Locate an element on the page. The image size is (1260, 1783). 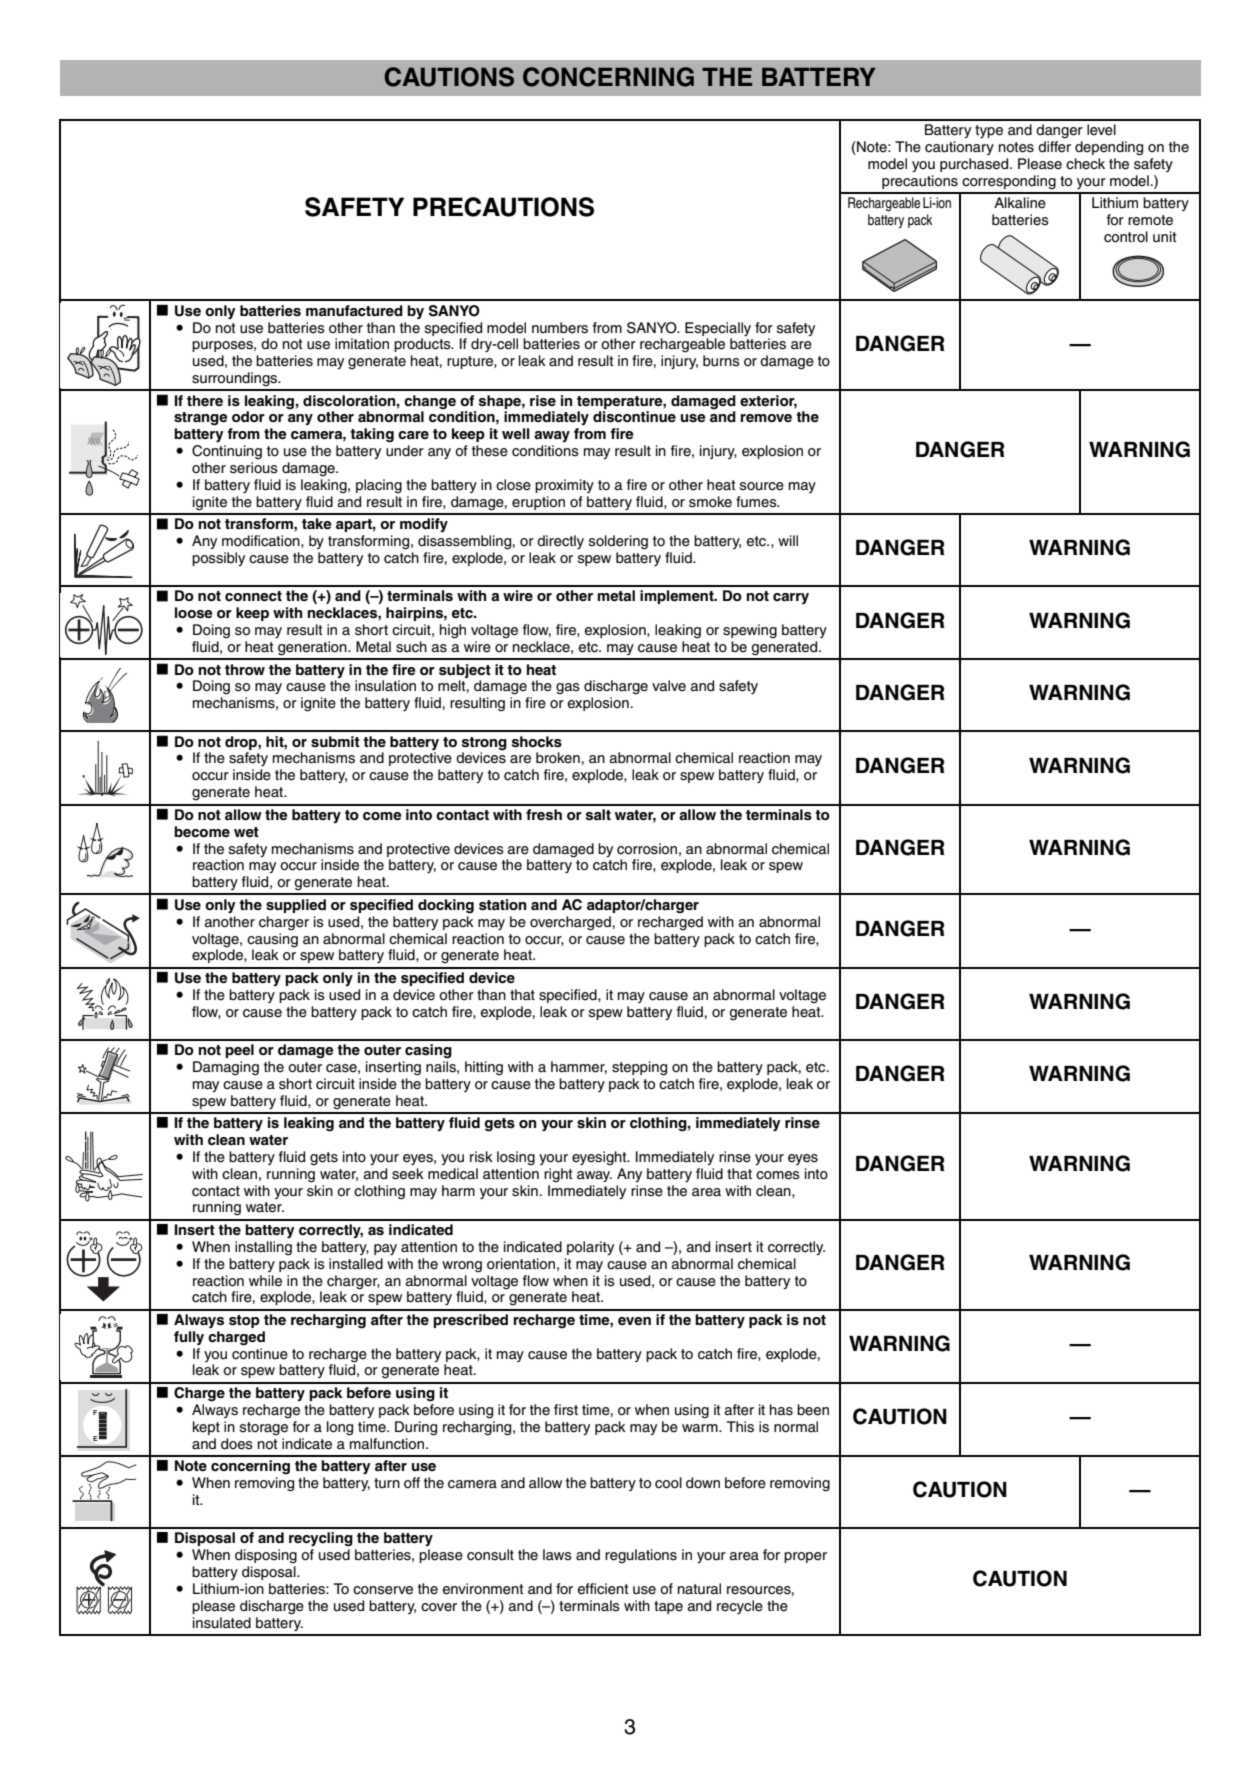
polarity is located at coordinates (590, 1248).
